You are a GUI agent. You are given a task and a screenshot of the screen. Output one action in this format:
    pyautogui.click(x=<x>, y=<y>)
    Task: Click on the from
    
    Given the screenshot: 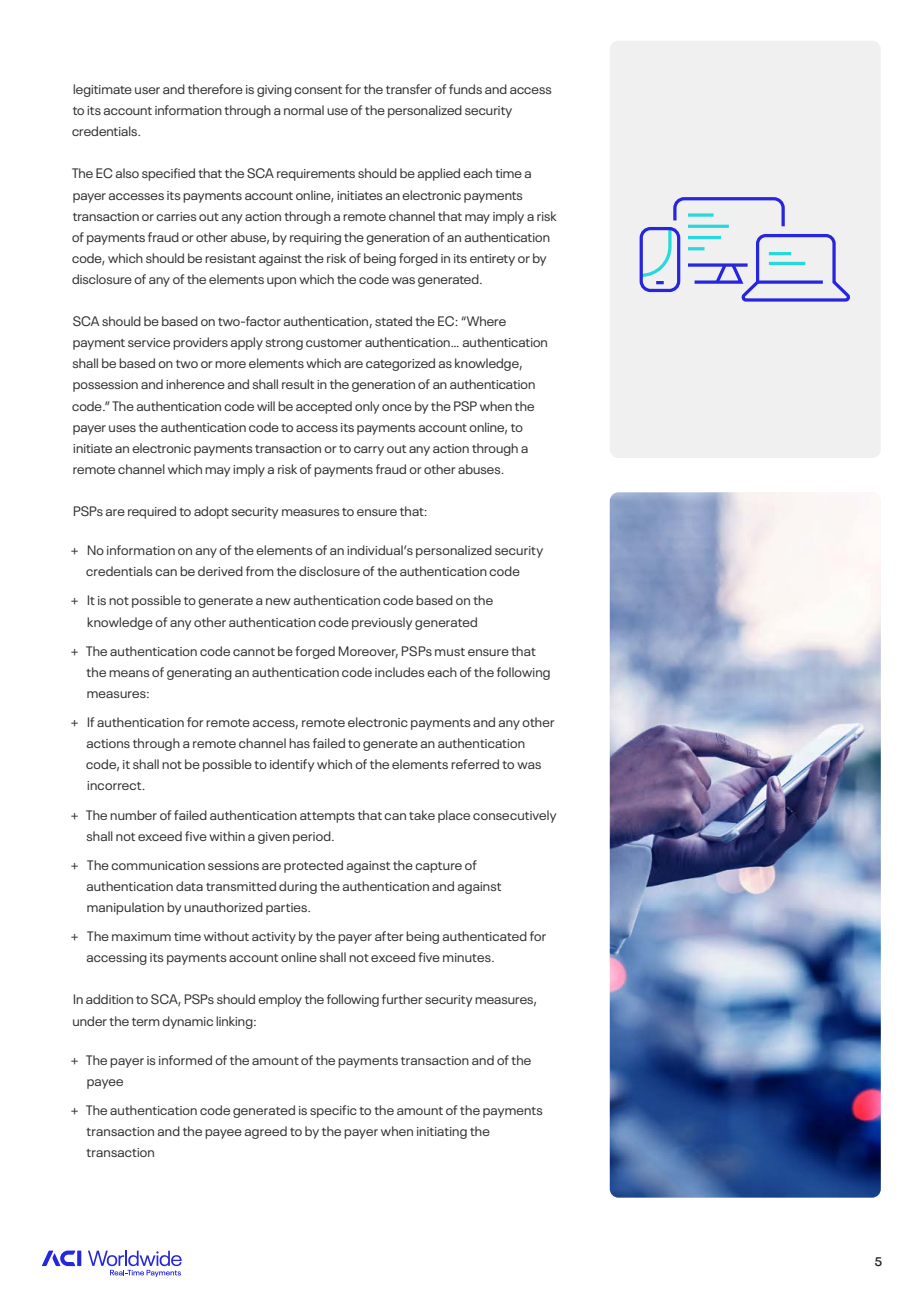 What is the action you would take?
    pyautogui.click(x=260, y=571)
